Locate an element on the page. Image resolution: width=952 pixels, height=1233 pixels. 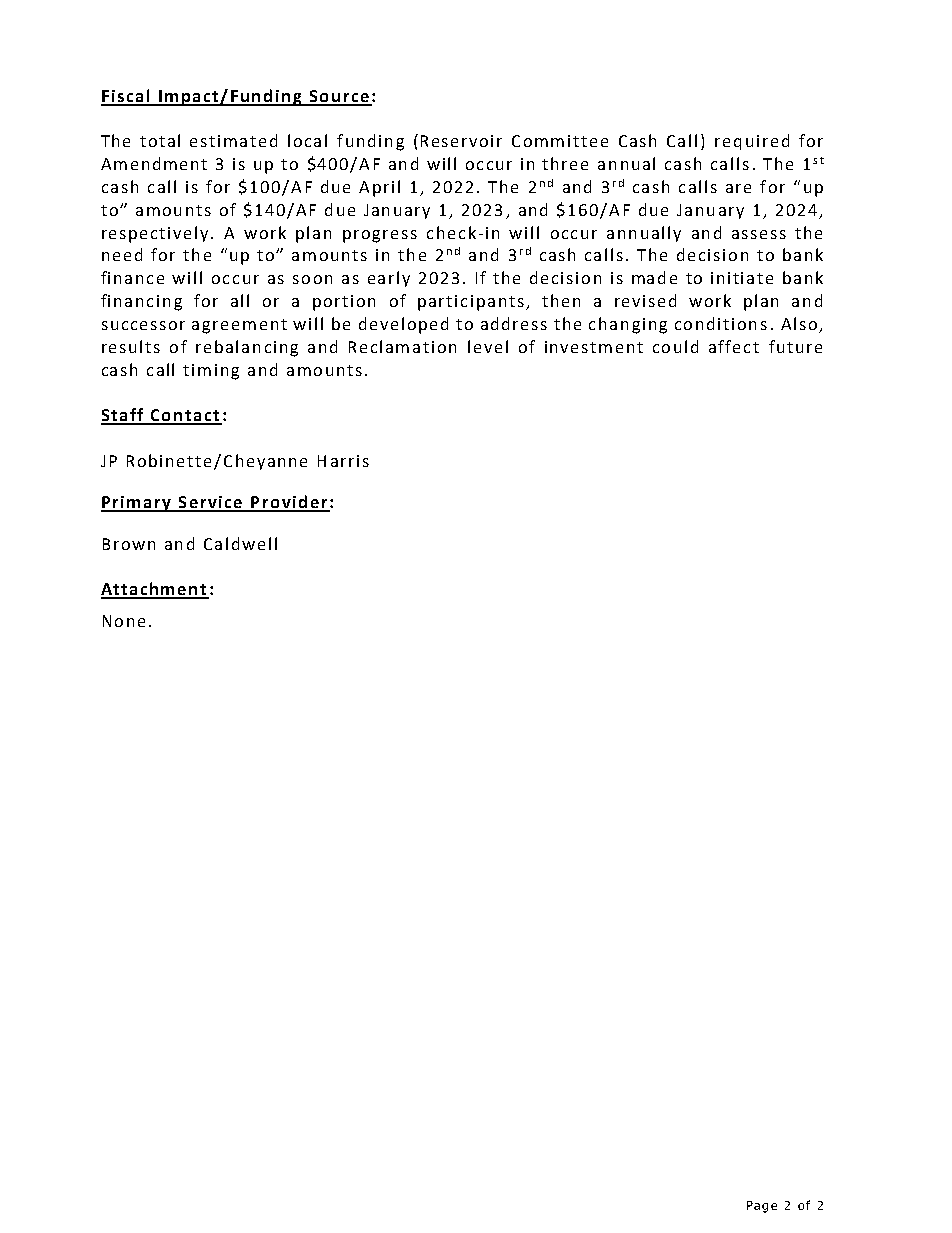
Harris is located at coordinates (343, 461).
